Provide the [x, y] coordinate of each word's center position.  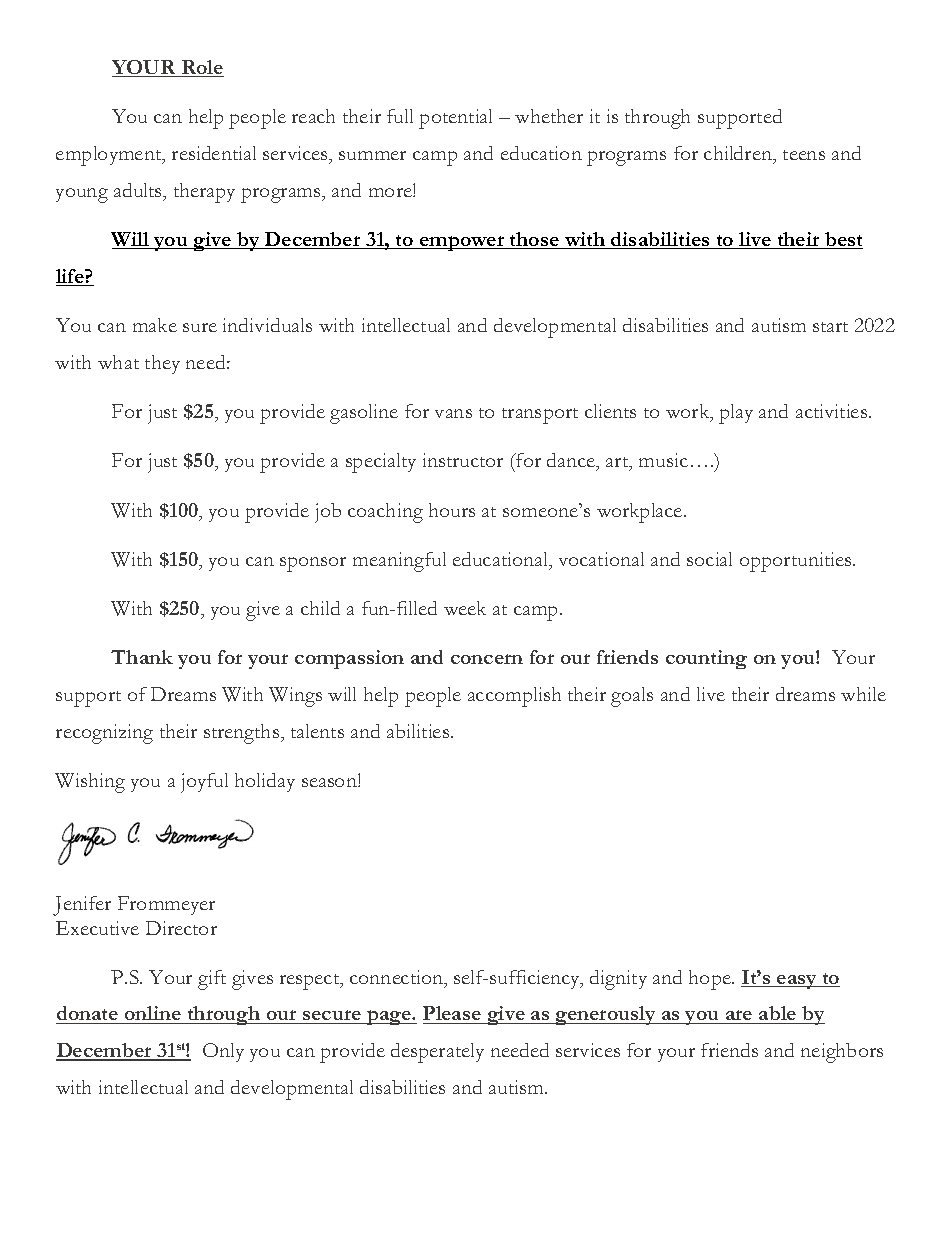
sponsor [313, 564]
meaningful [399, 562]
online [153, 1015]
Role [201, 68]
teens [804, 155]
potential [455, 119]
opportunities [797, 562]
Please [453, 1015]
